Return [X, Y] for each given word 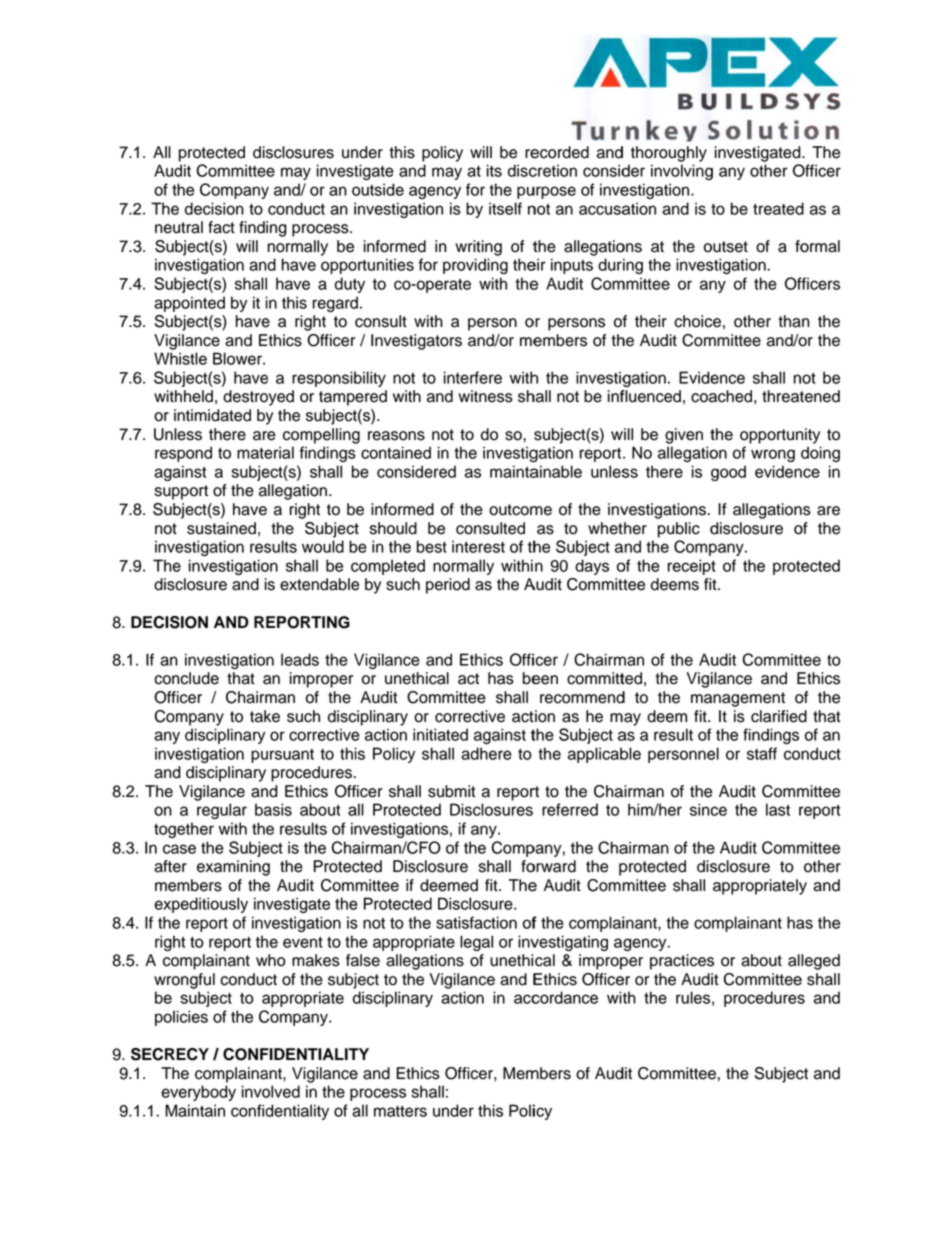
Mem [521, 1073]
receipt [692, 567]
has [501, 678]
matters [400, 1111]
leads [300, 659]
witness [485, 396]
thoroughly [669, 154]
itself [505, 208]
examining [233, 868]
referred [570, 809]
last [778, 809]
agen [426, 192]
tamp [337, 398]
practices [682, 962]
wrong [773, 455]
